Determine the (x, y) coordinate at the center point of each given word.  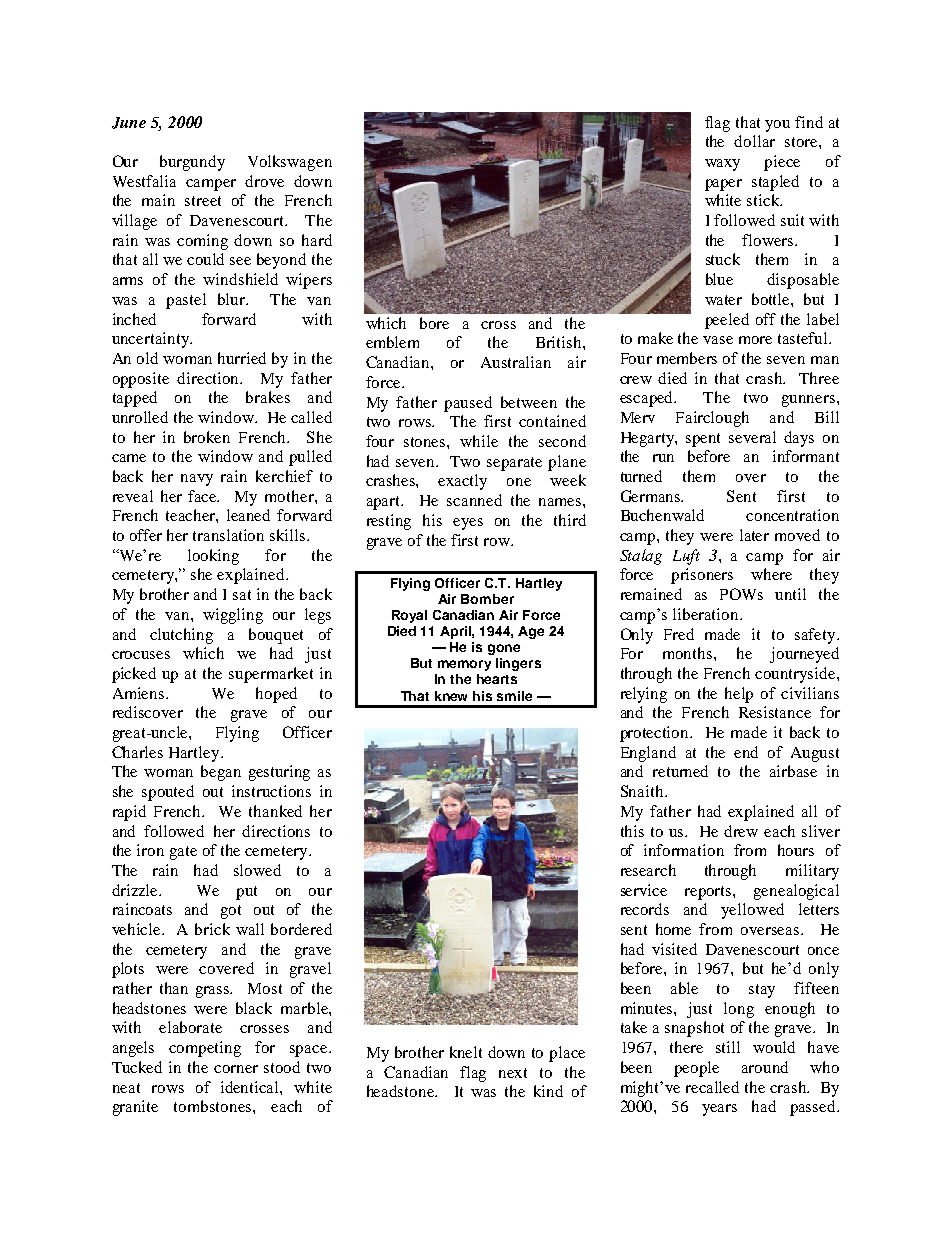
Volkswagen (290, 163)
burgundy (192, 163)
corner (236, 1069)
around (765, 1067)
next (513, 1073)
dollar (754, 141)
